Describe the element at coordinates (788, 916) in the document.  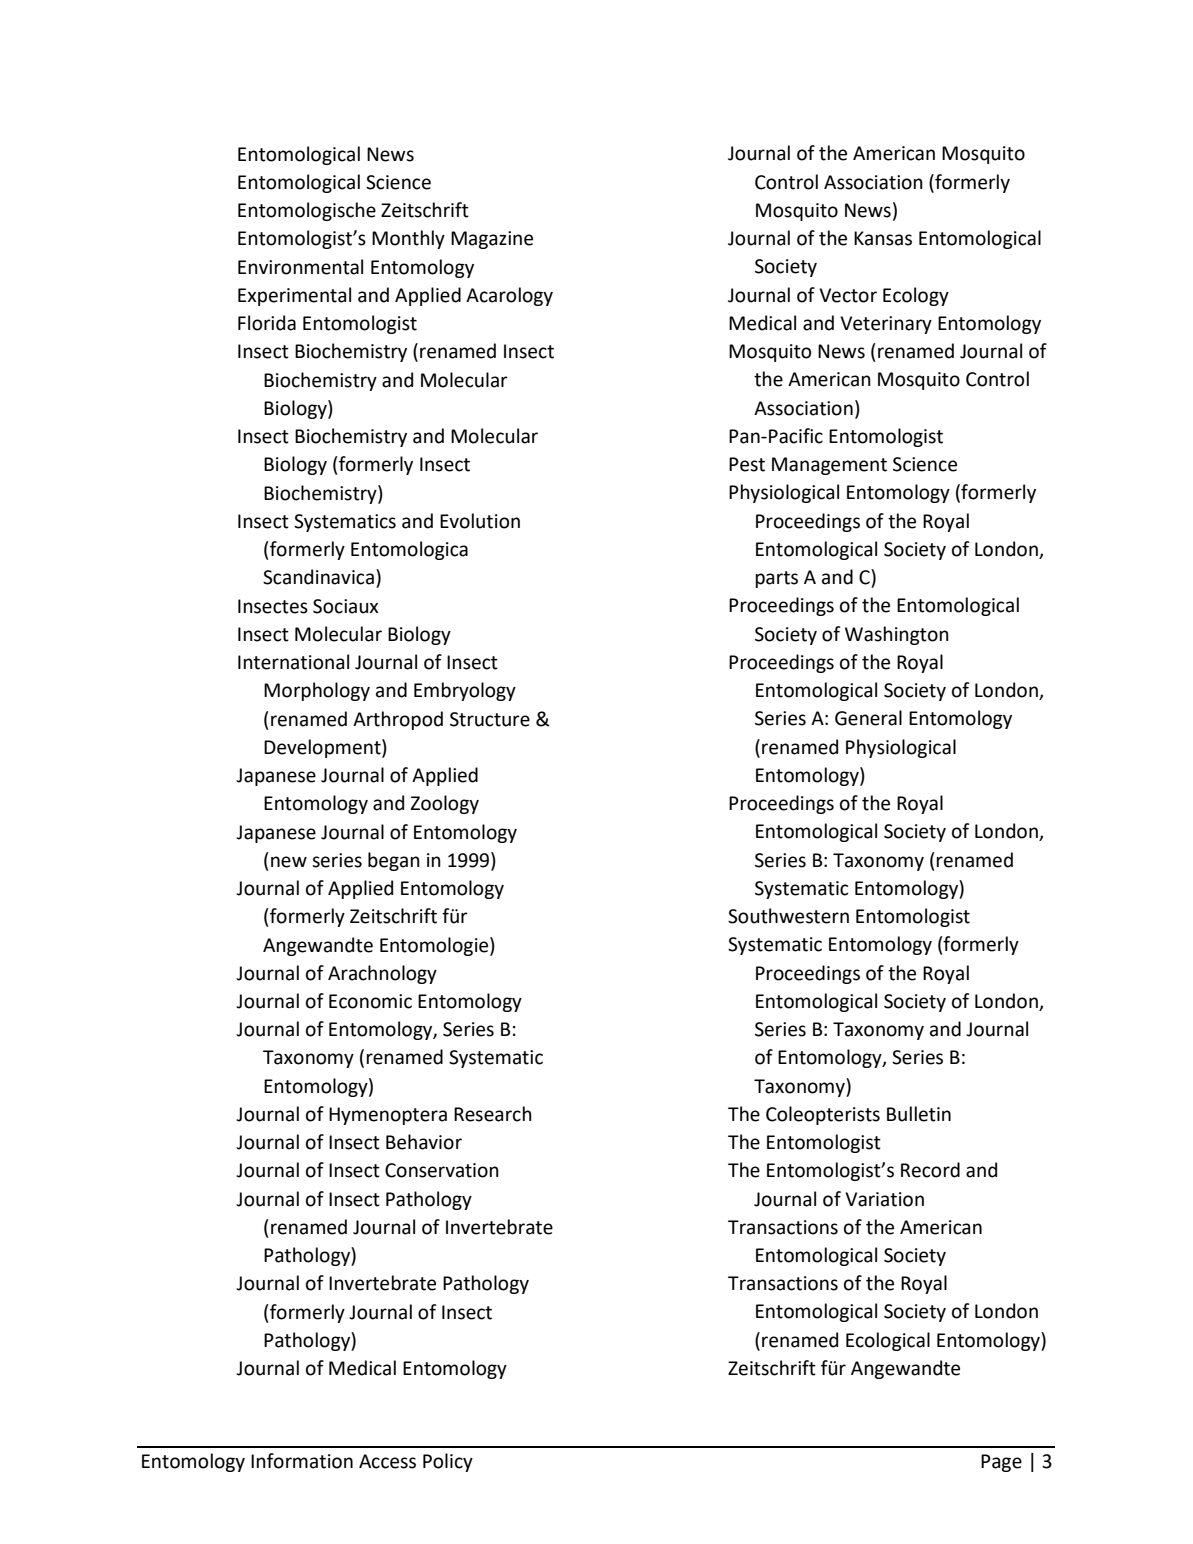
I see `Southwestern` at that location.
